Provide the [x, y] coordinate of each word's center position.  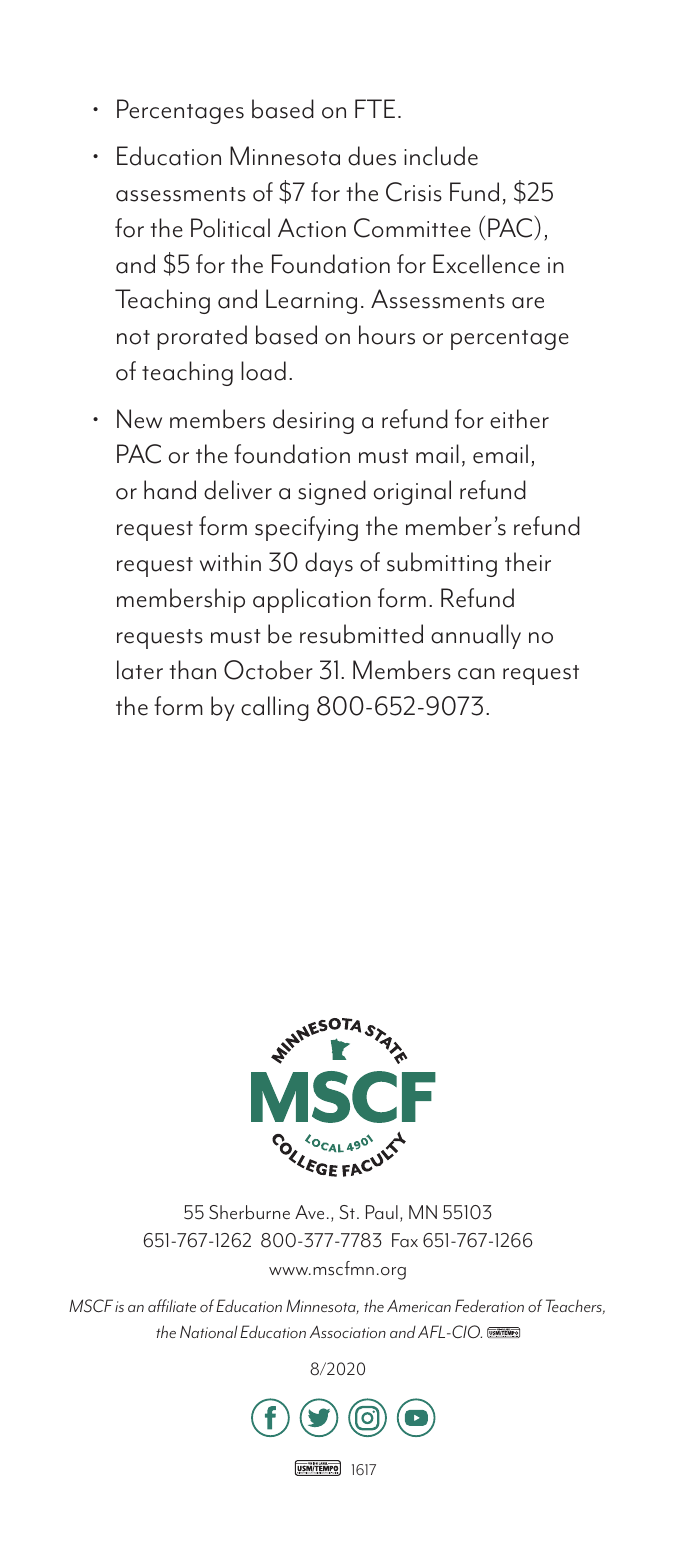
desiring [313, 421]
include [441, 156]
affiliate [172, 1305]
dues [372, 156]
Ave [309, 1212]
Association [348, 1332]
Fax [405, 1240]
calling [275, 708]
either [519, 419]
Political [230, 228]
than [192, 670]
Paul [382, 1212]
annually [476, 636]
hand [170, 490]
